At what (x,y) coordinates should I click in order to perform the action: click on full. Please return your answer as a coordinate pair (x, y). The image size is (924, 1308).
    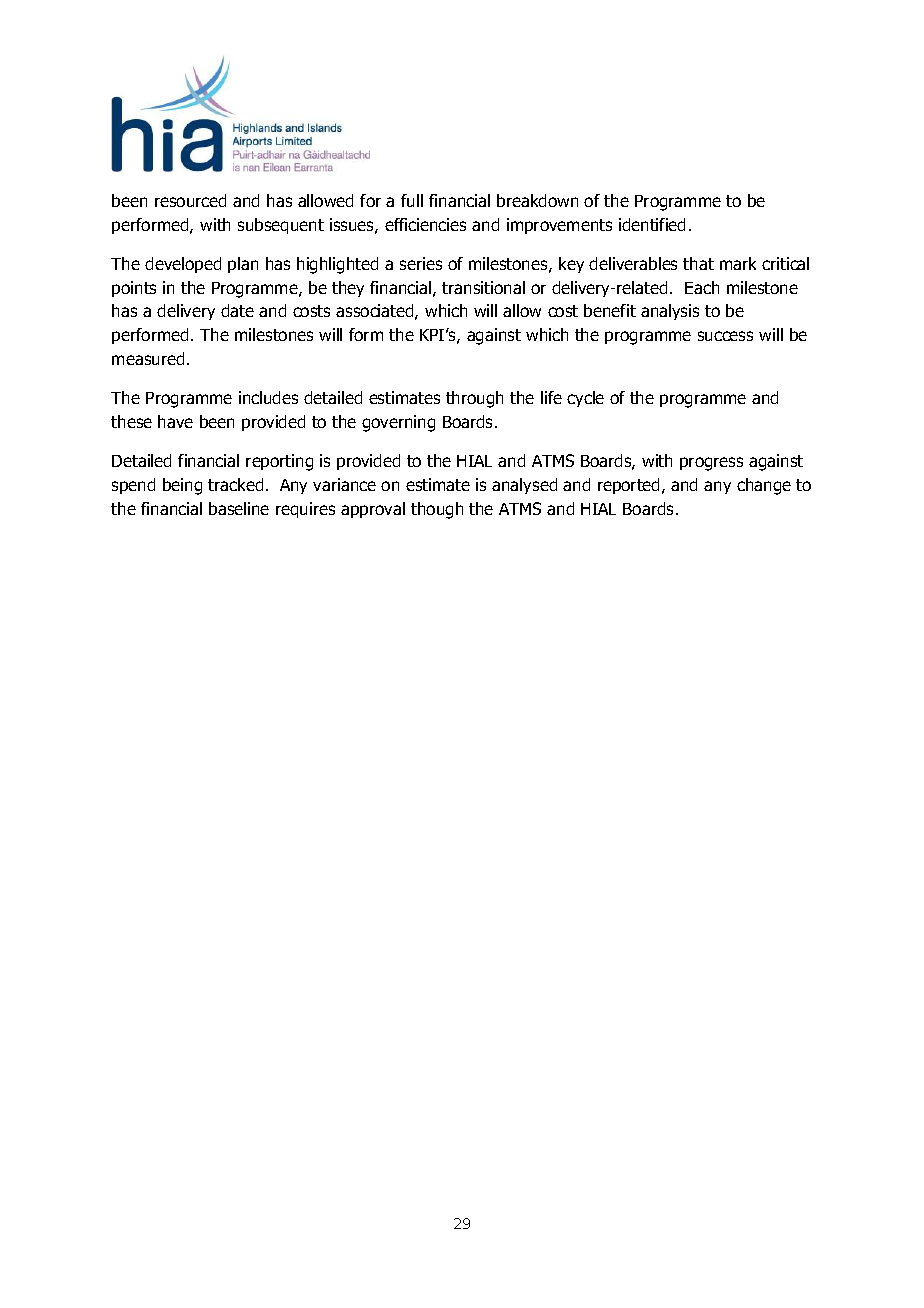
    Looking at the image, I should click on (412, 200).
